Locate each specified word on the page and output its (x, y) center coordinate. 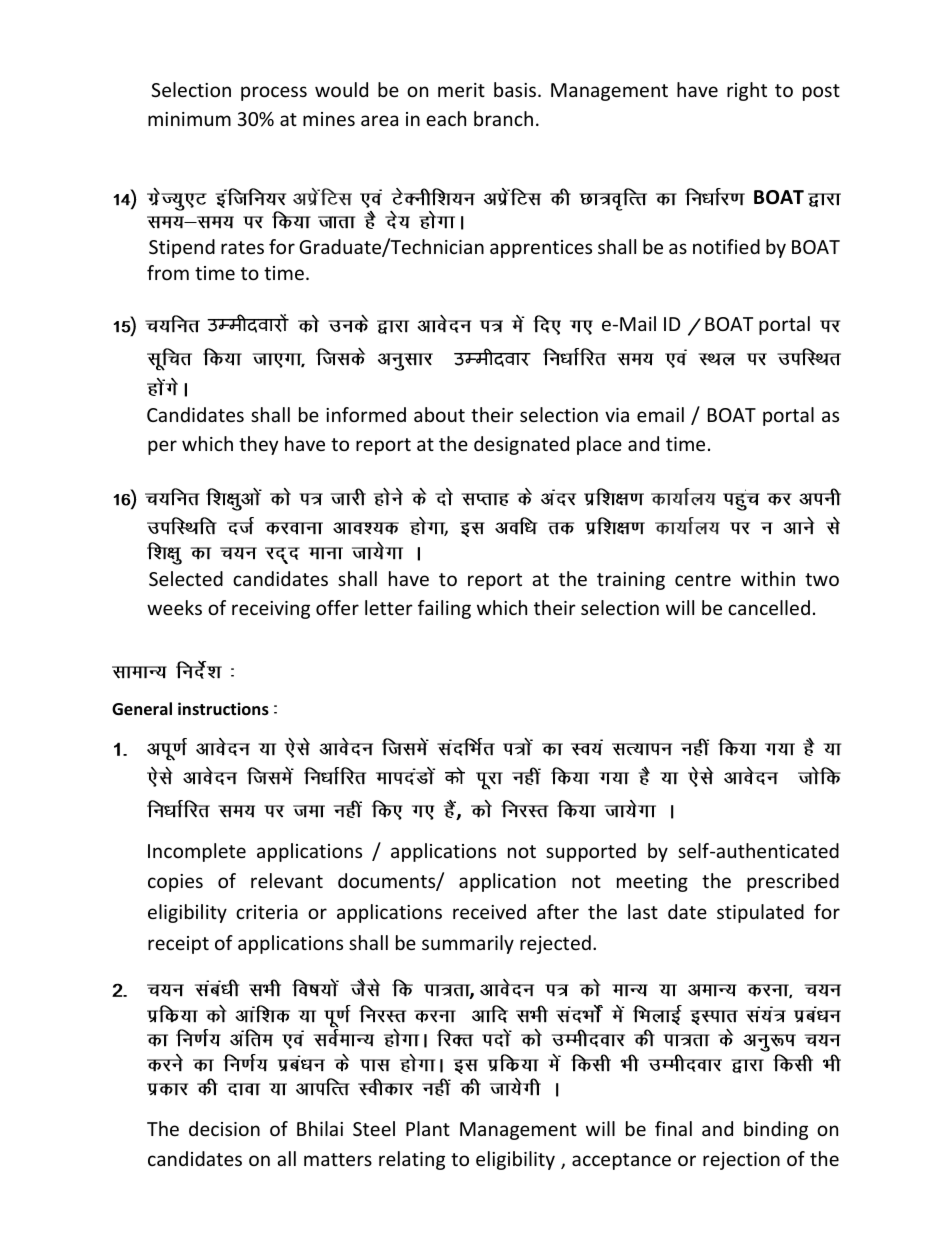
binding (776, 1130)
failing (444, 609)
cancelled (769, 607)
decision (224, 1128)
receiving (271, 610)
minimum (189, 119)
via (617, 415)
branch (503, 118)
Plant (428, 1128)
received (489, 911)
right (747, 91)
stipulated (760, 913)
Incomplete (197, 852)
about (439, 414)
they (258, 445)
